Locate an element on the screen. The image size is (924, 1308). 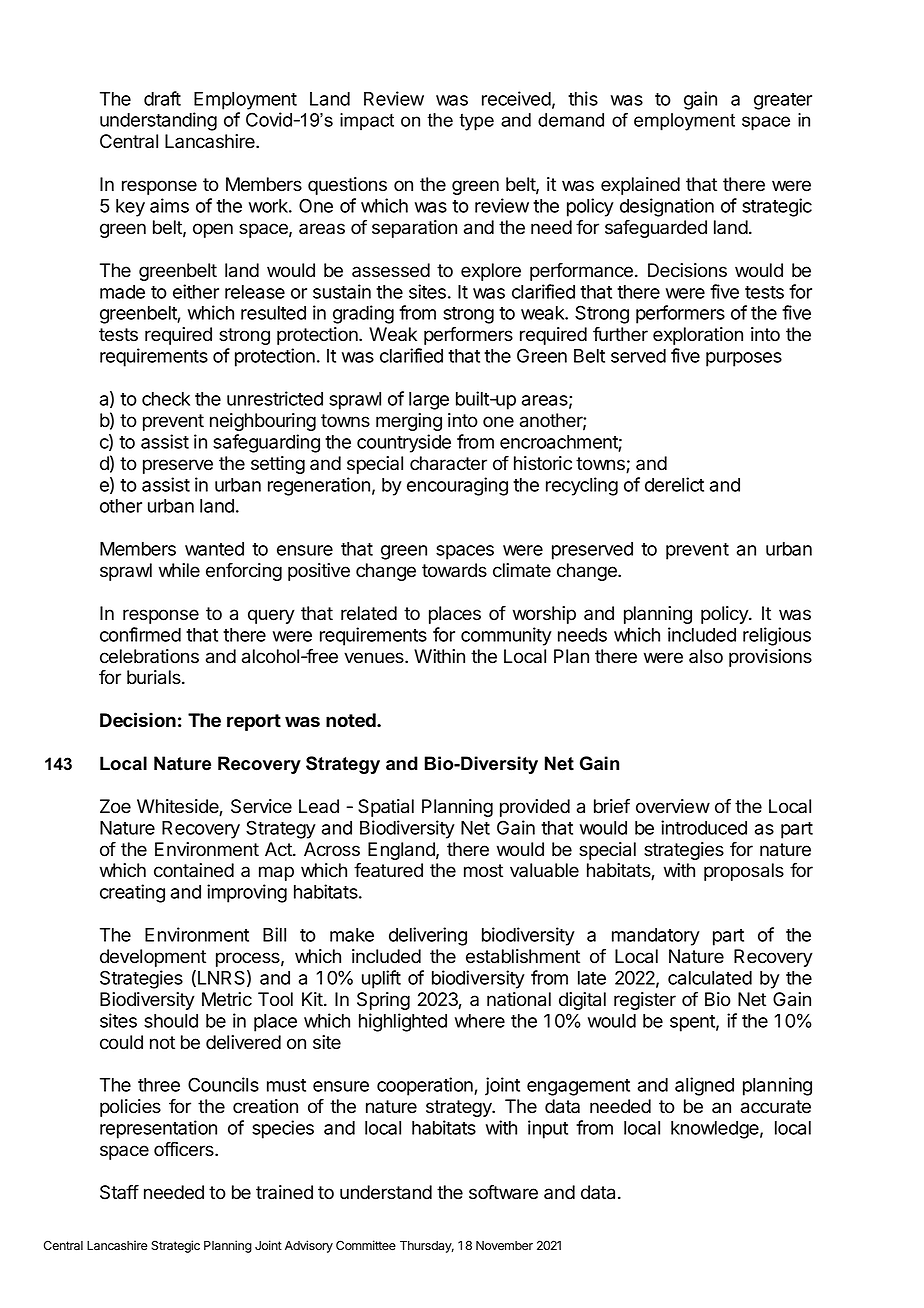
draft is located at coordinates (162, 98).
